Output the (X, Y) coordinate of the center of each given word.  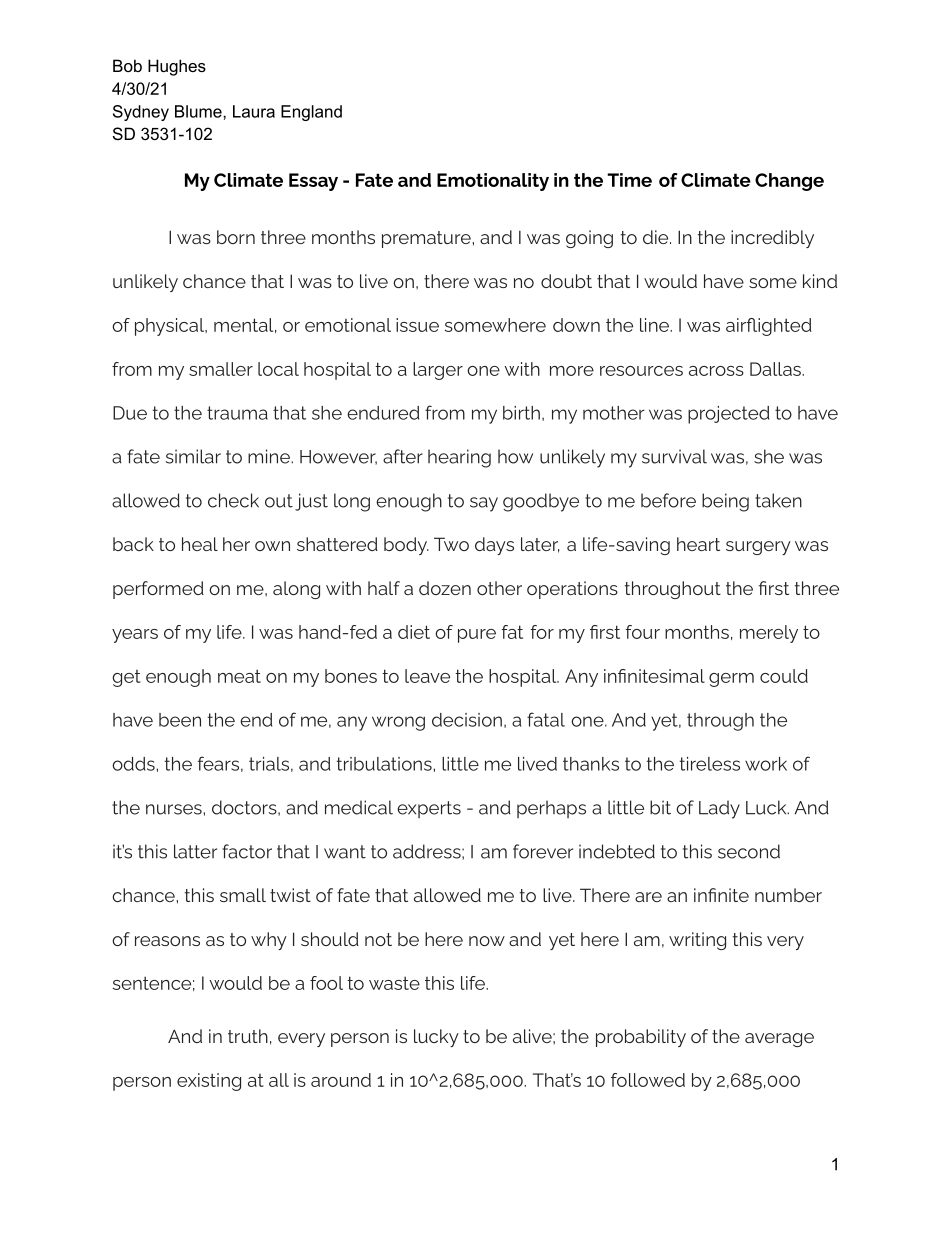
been (180, 720)
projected (728, 415)
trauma (237, 413)
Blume (199, 111)
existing (209, 1082)
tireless (710, 764)
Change (789, 182)
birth (521, 413)
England (311, 113)
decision (467, 720)
